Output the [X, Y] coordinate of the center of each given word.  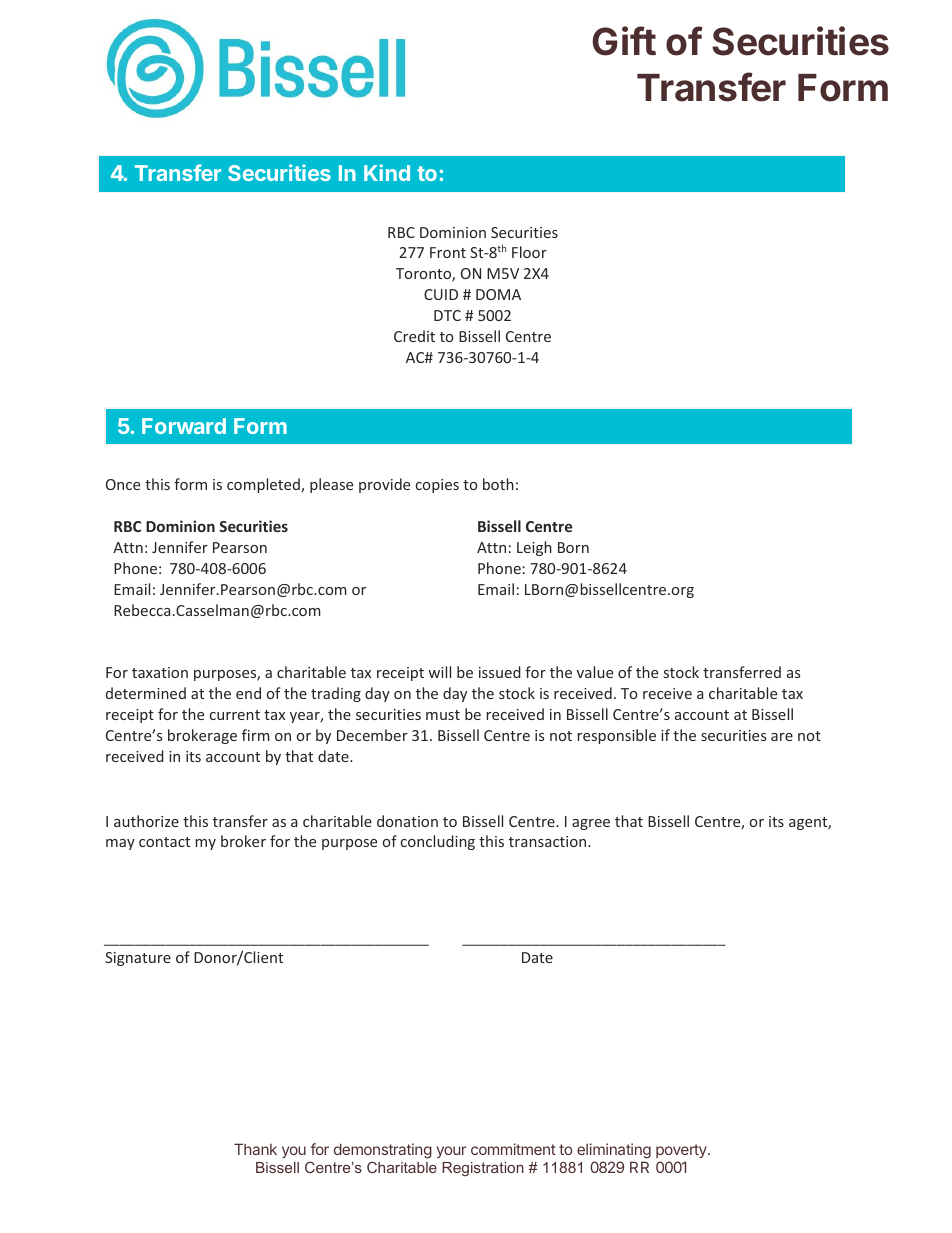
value [595, 672]
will [439, 672]
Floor [529, 252]
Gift [624, 41]
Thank [255, 1149]
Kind [387, 172]
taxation [160, 672]
